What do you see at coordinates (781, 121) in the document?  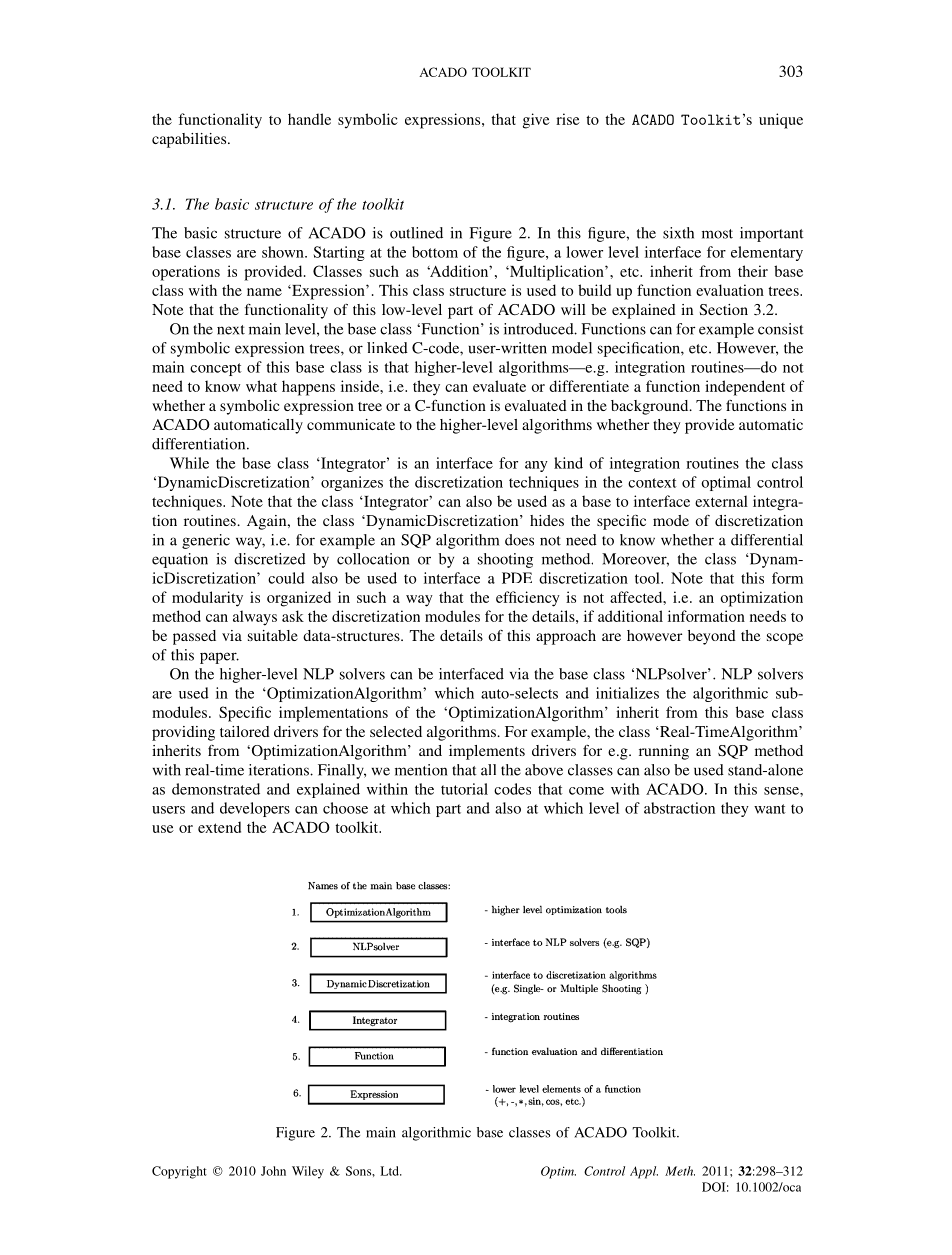 I see `unique` at bounding box center [781, 121].
